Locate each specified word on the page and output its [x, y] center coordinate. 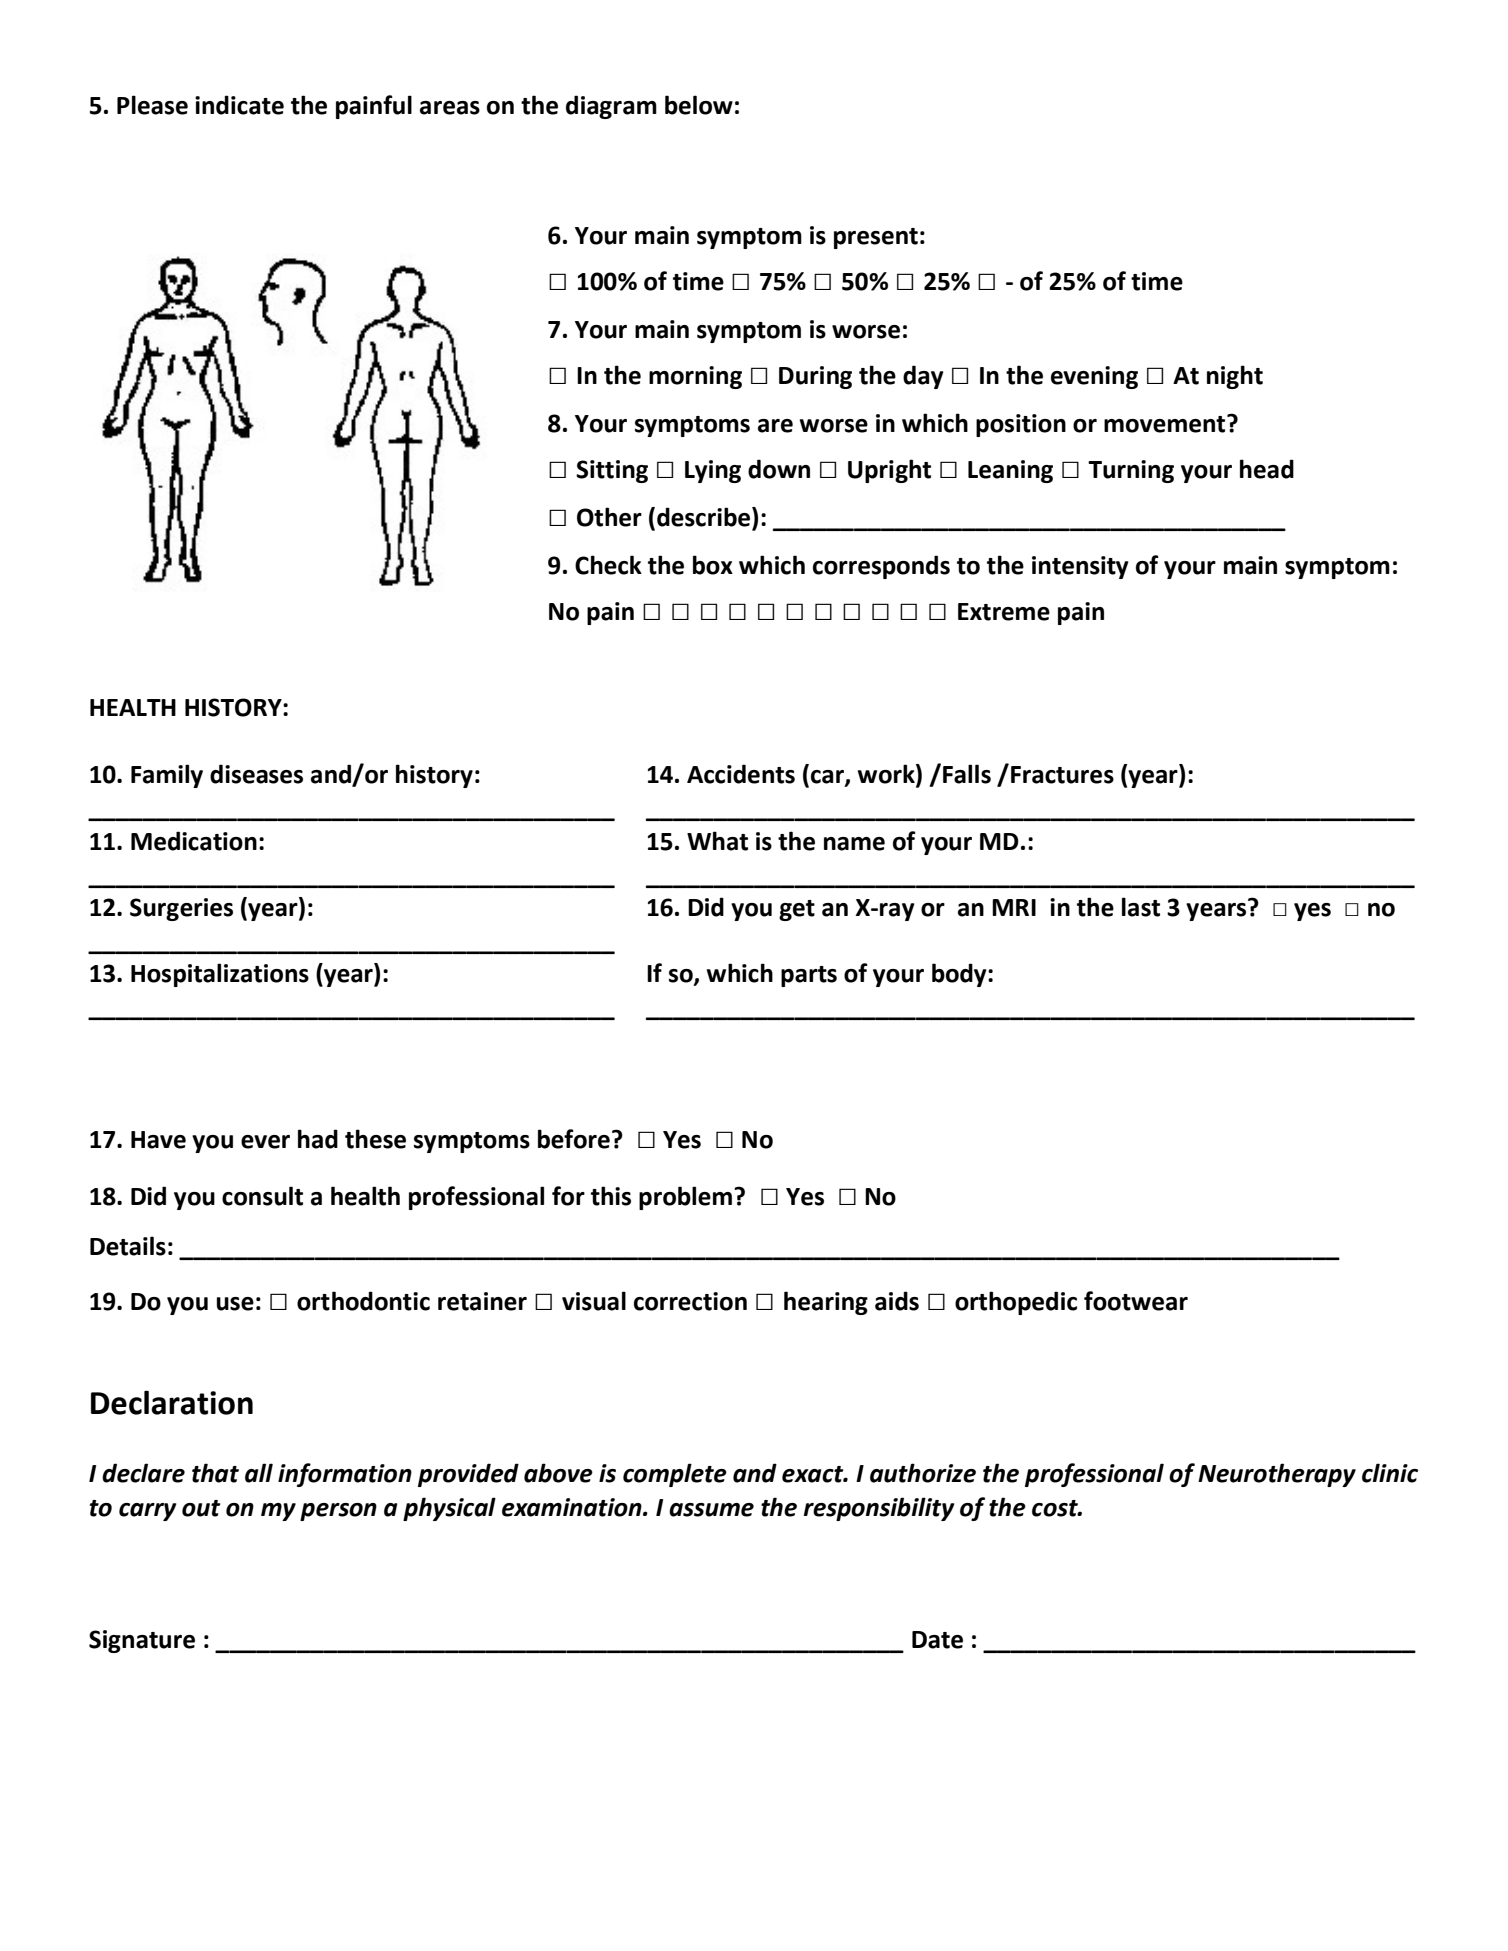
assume [711, 1510]
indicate [239, 105]
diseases [256, 774]
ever [265, 1142]
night [1235, 377]
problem [687, 1198]
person [338, 1512]
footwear [1136, 1301]
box [713, 565]
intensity [1080, 567]
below [699, 105]
